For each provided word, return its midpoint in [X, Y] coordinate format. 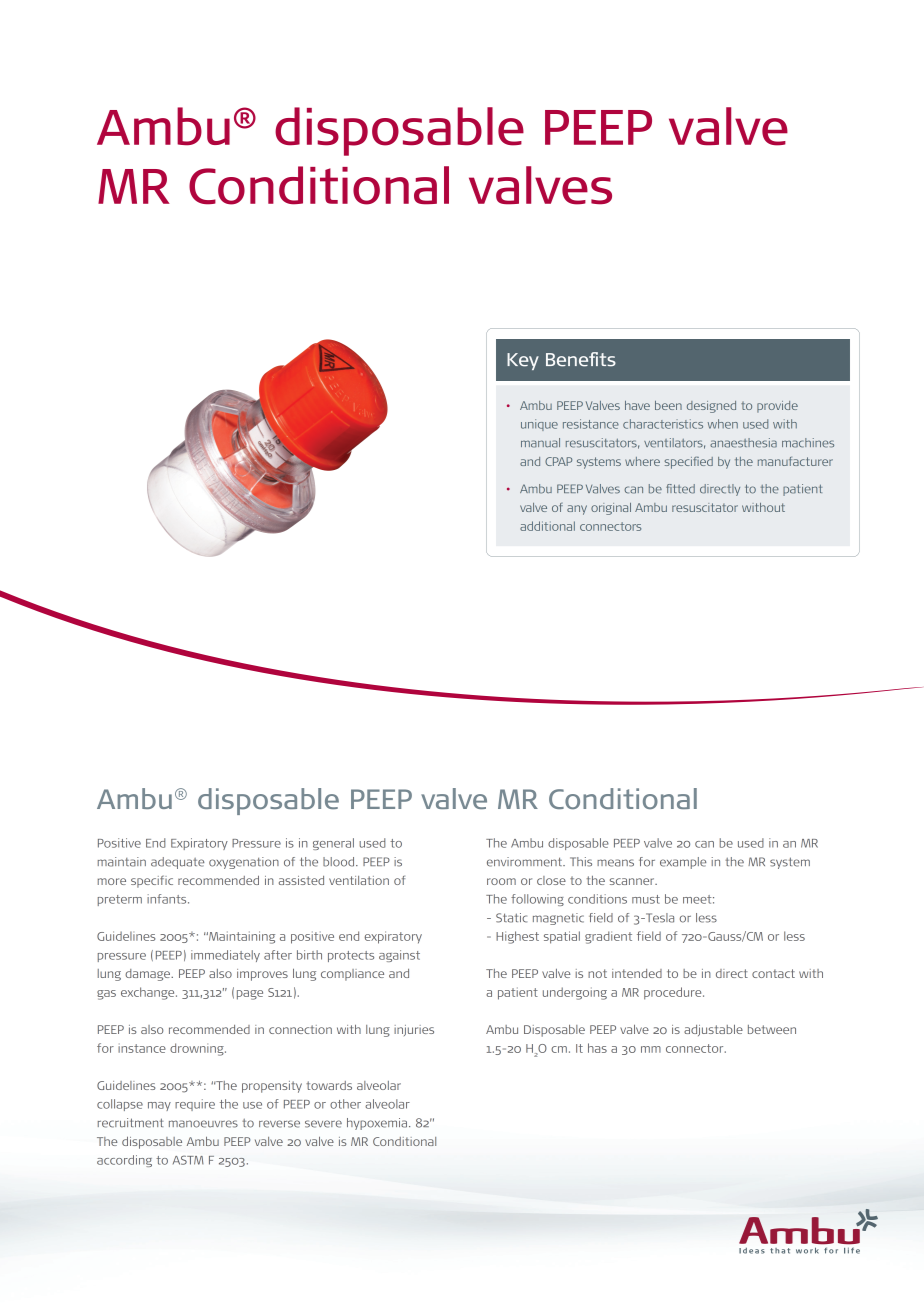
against [399, 956]
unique [539, 425]
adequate [177, 863]
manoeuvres [203, 1124]
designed [711, 407]
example [683, 863]
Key [523, 361]
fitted [680, 489]
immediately [225, 956]
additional [547, 526]
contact [773, 973]
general [333, 844]
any [577, 510]
